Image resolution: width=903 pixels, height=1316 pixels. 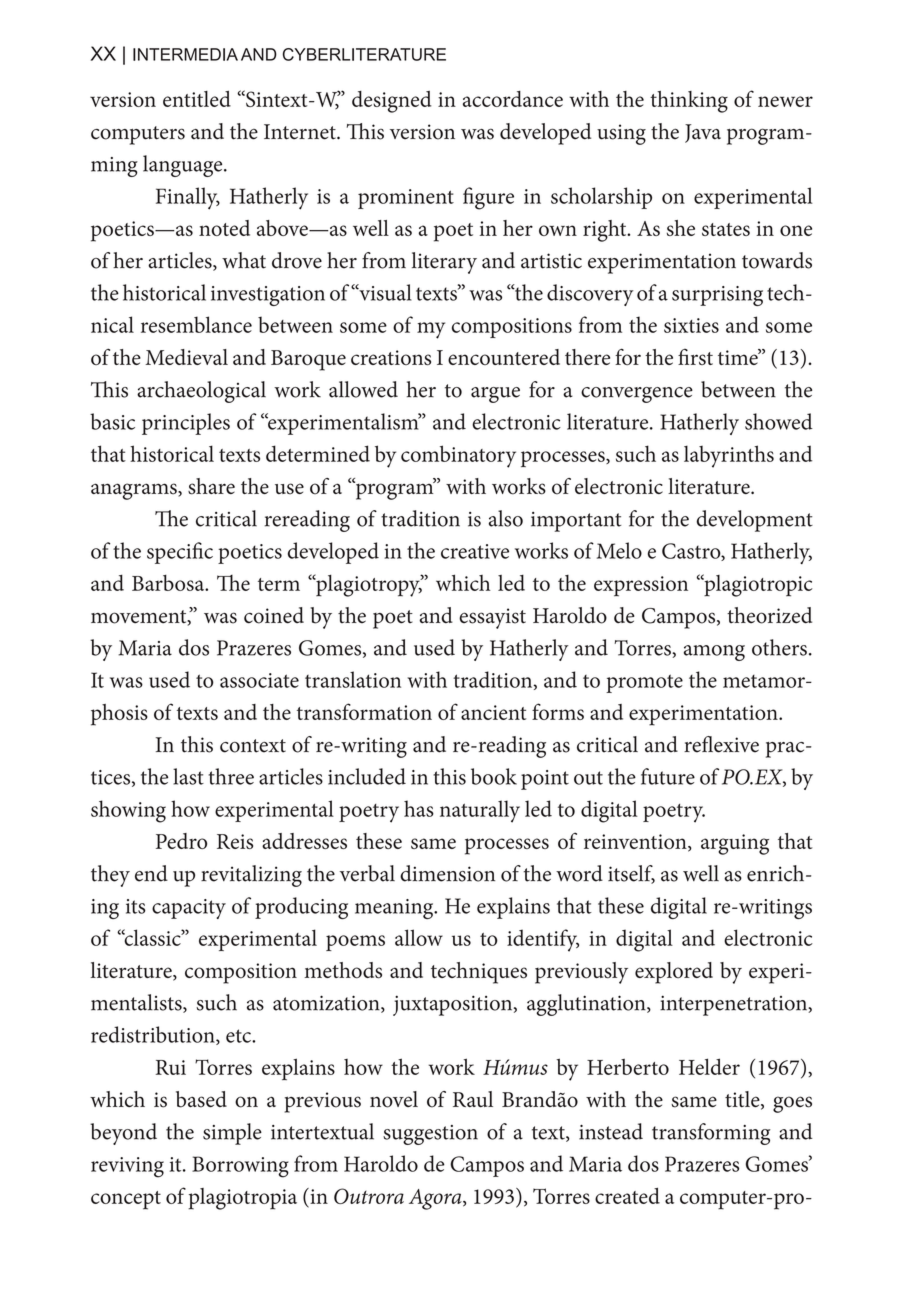 I want to click on Pedro, so click(x=181, y=841).
